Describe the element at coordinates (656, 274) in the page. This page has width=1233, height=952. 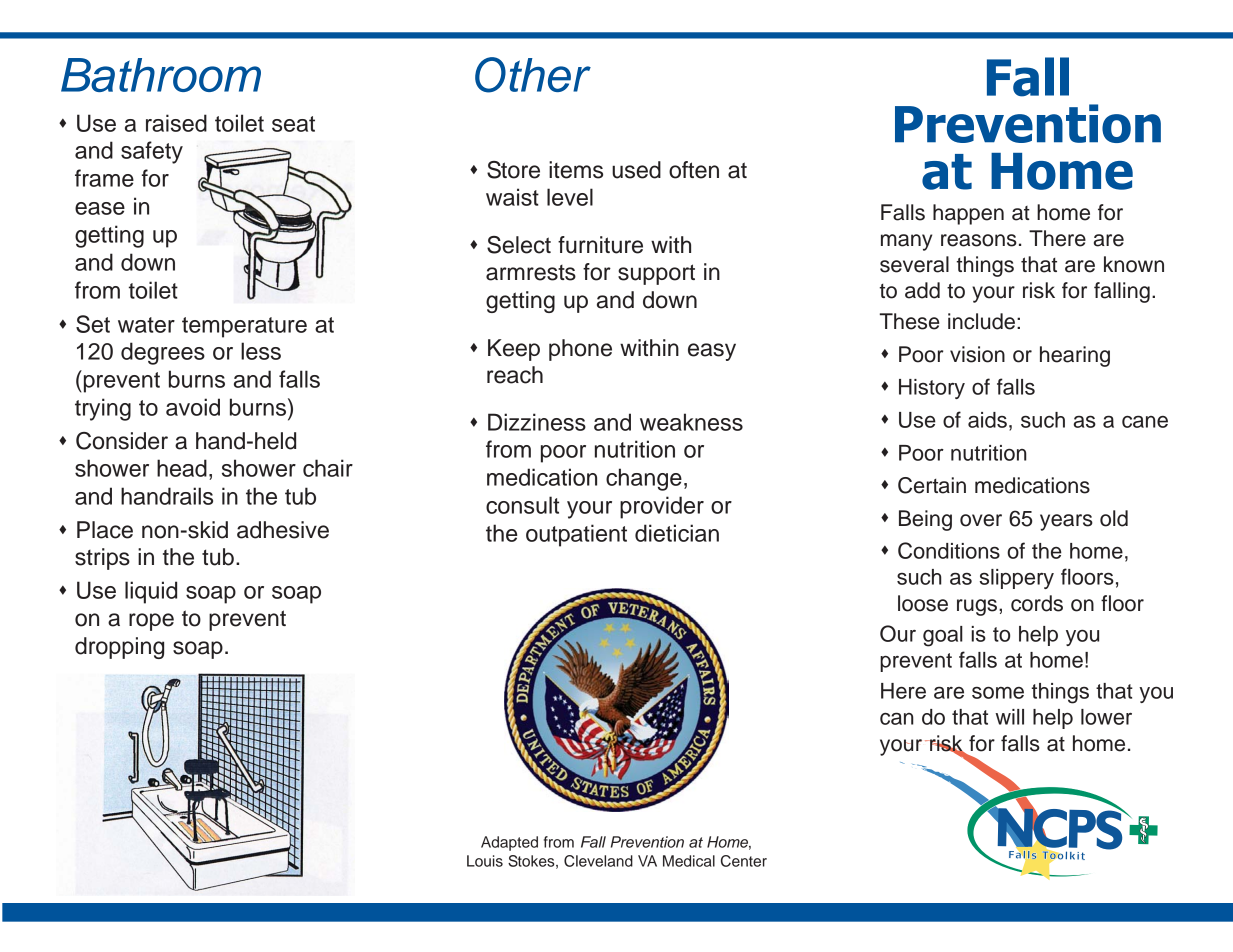
I see `support` at that location.
